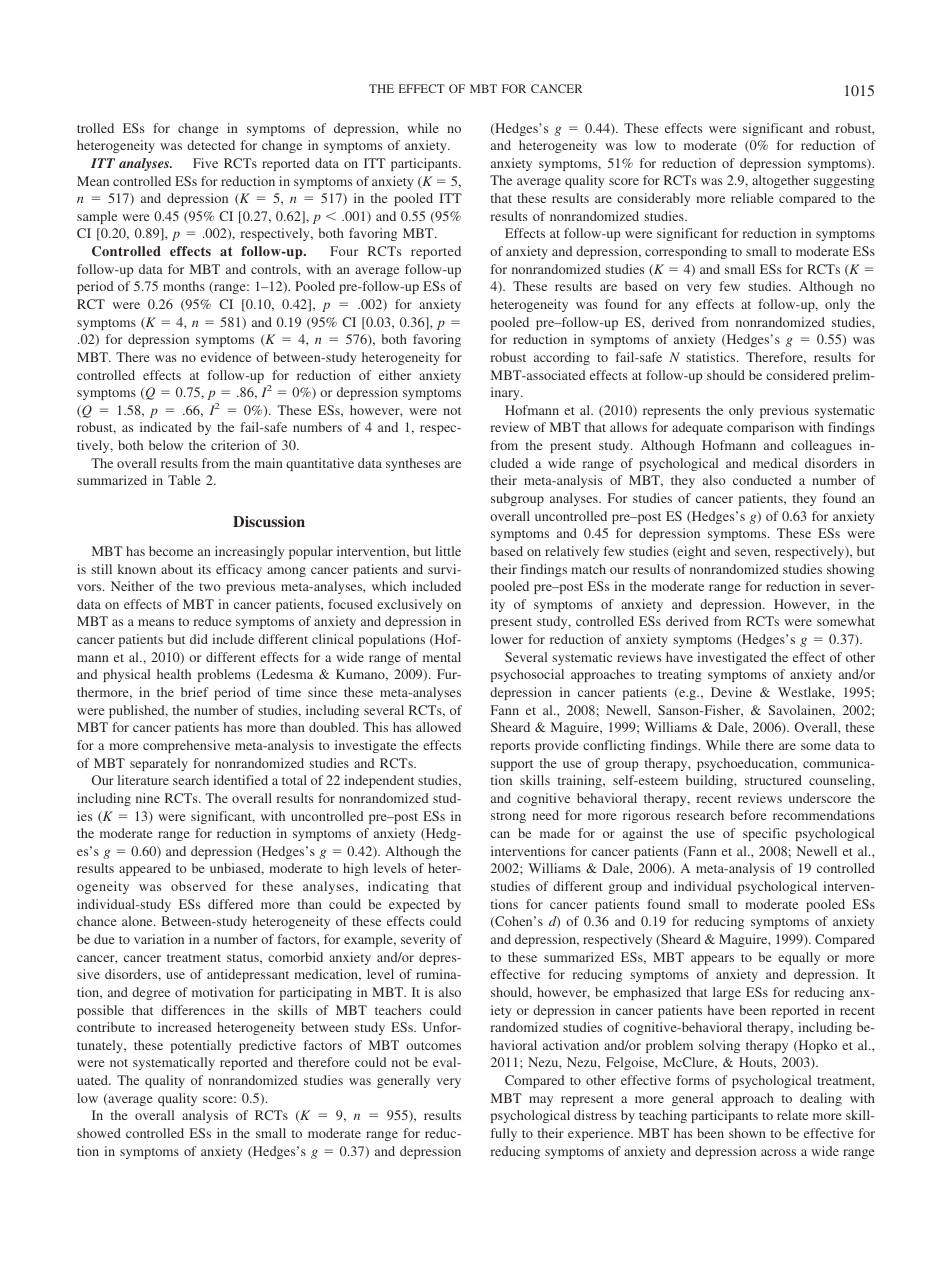 The image size is (952, 1270). What do you see at coordinates (731, 692) in the screenshot?
I see `Devine` at bounding box center [731, 692].
